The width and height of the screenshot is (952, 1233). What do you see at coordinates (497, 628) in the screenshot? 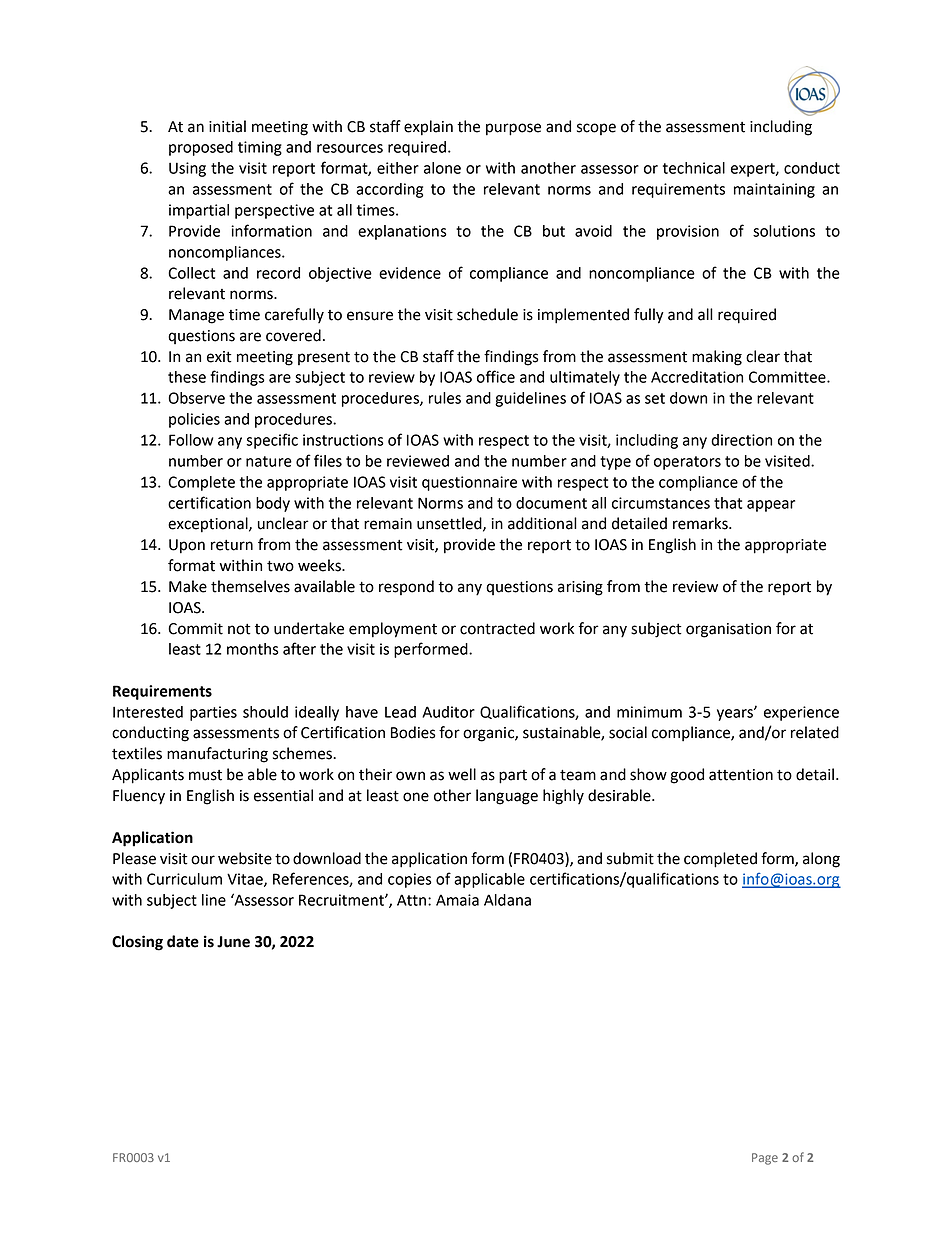
I see `contracted` at bounding box center [497, 628].
